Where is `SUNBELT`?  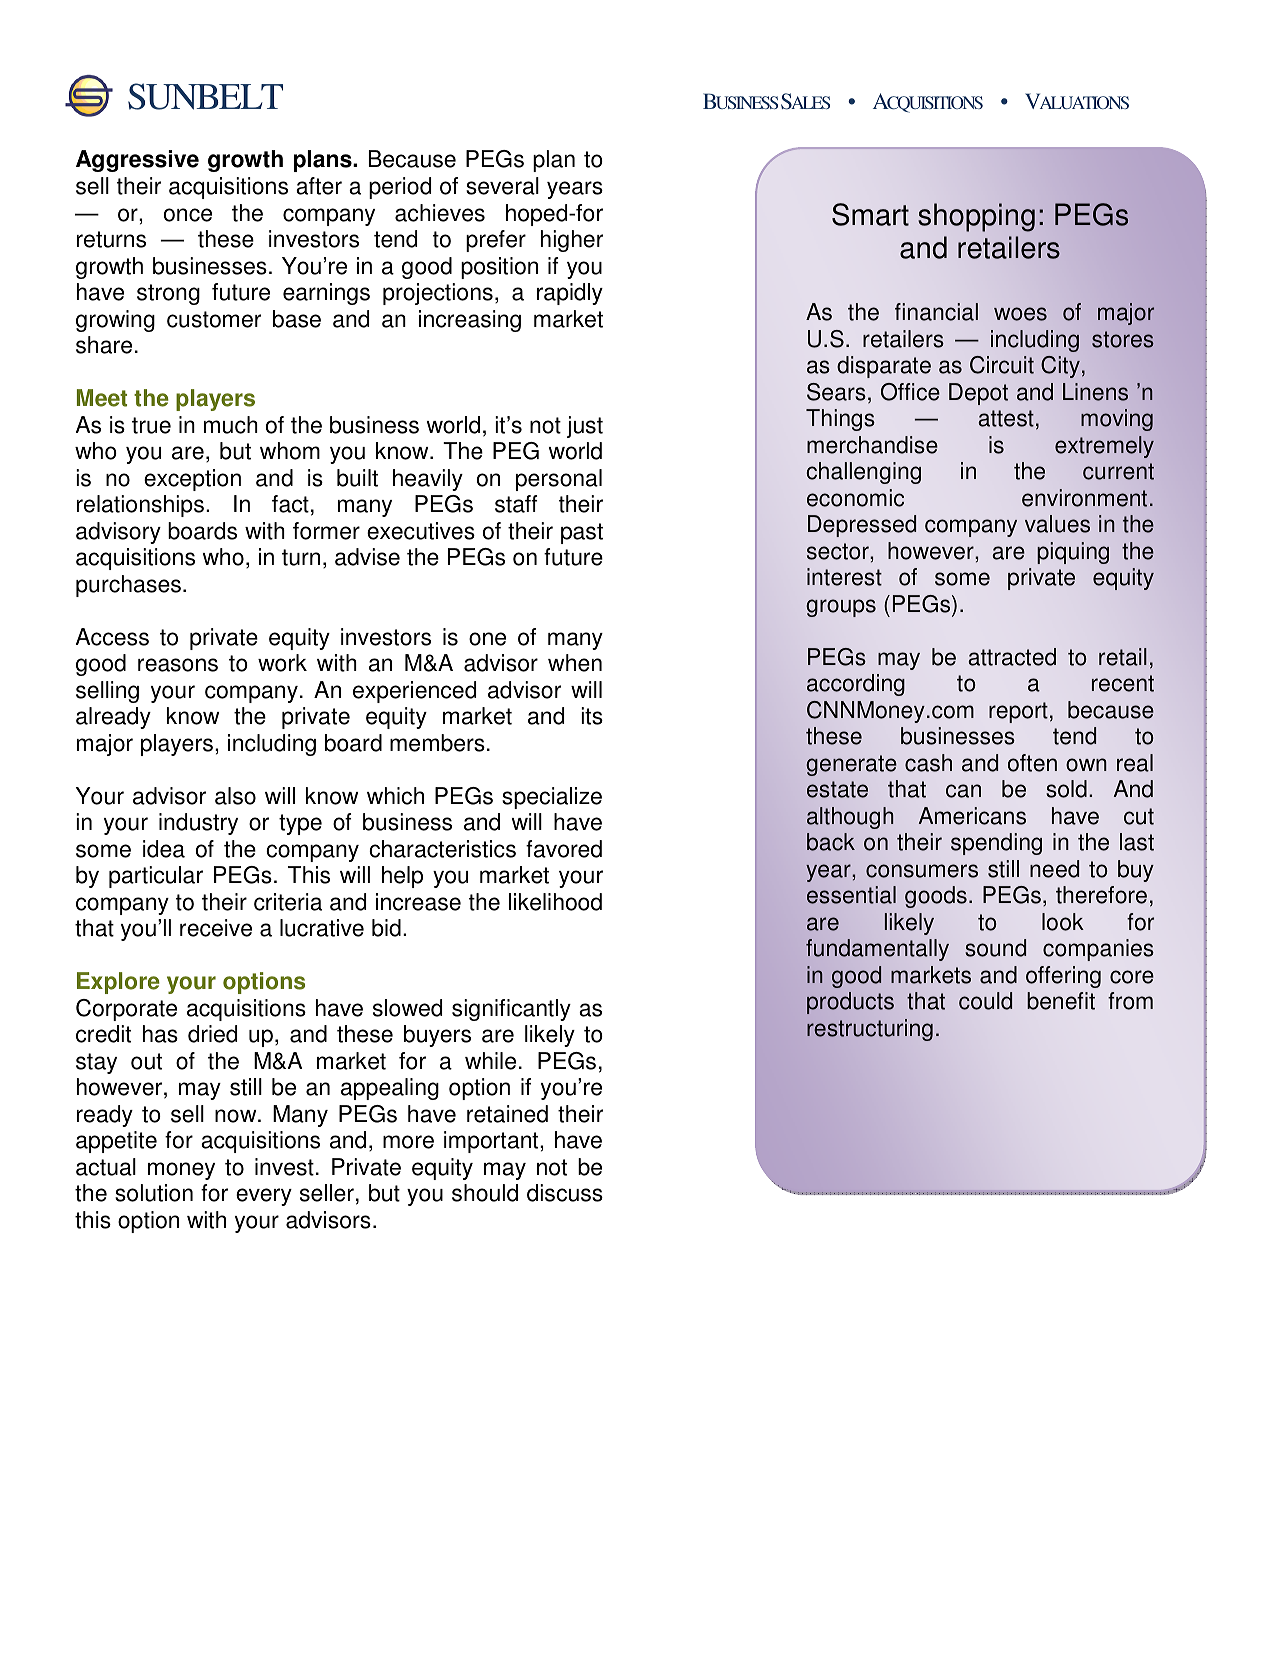 SUNBELT is located at coordinates (205, 96).
